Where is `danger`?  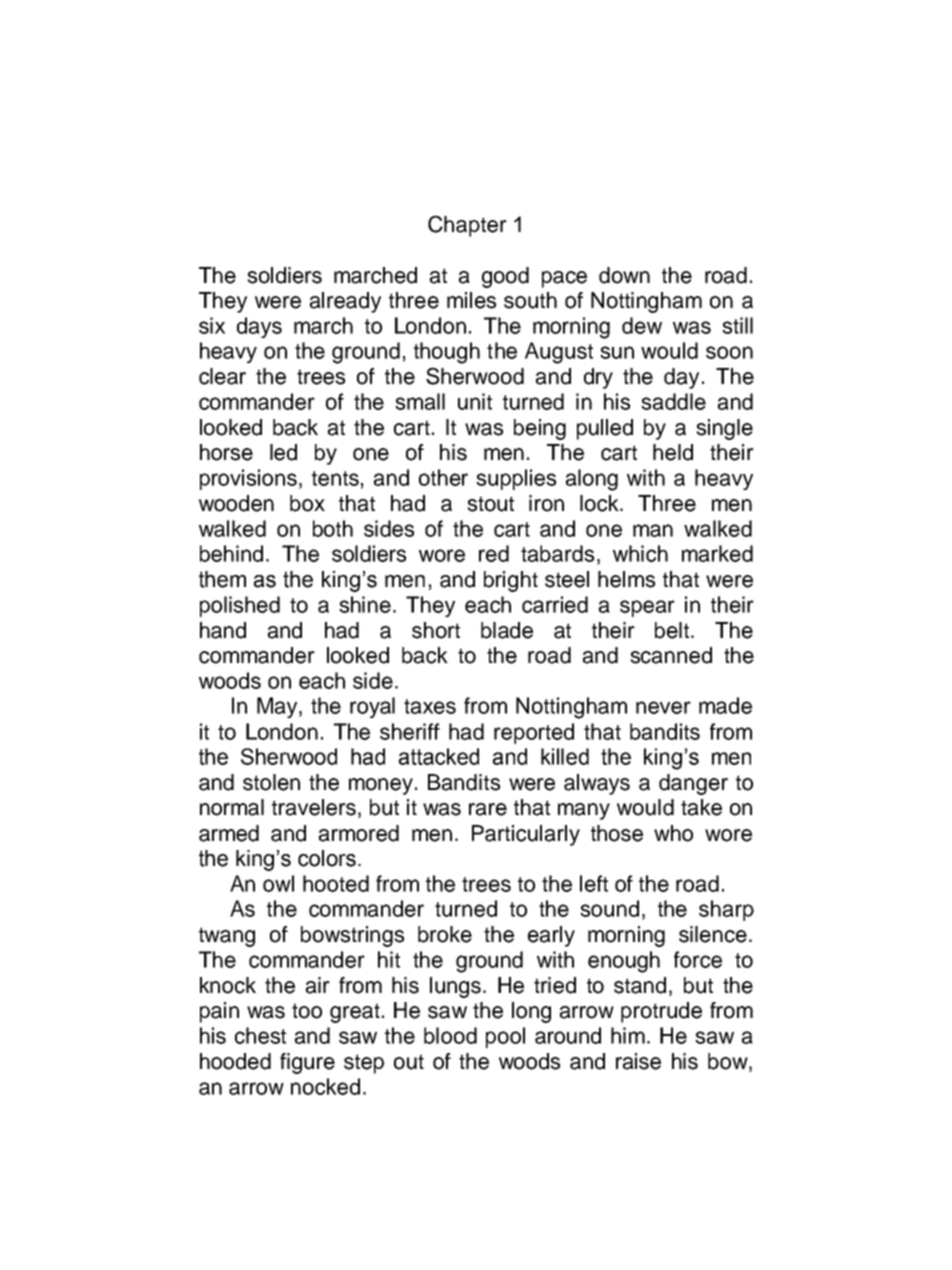
danger is located at coordinates (693, 784).
